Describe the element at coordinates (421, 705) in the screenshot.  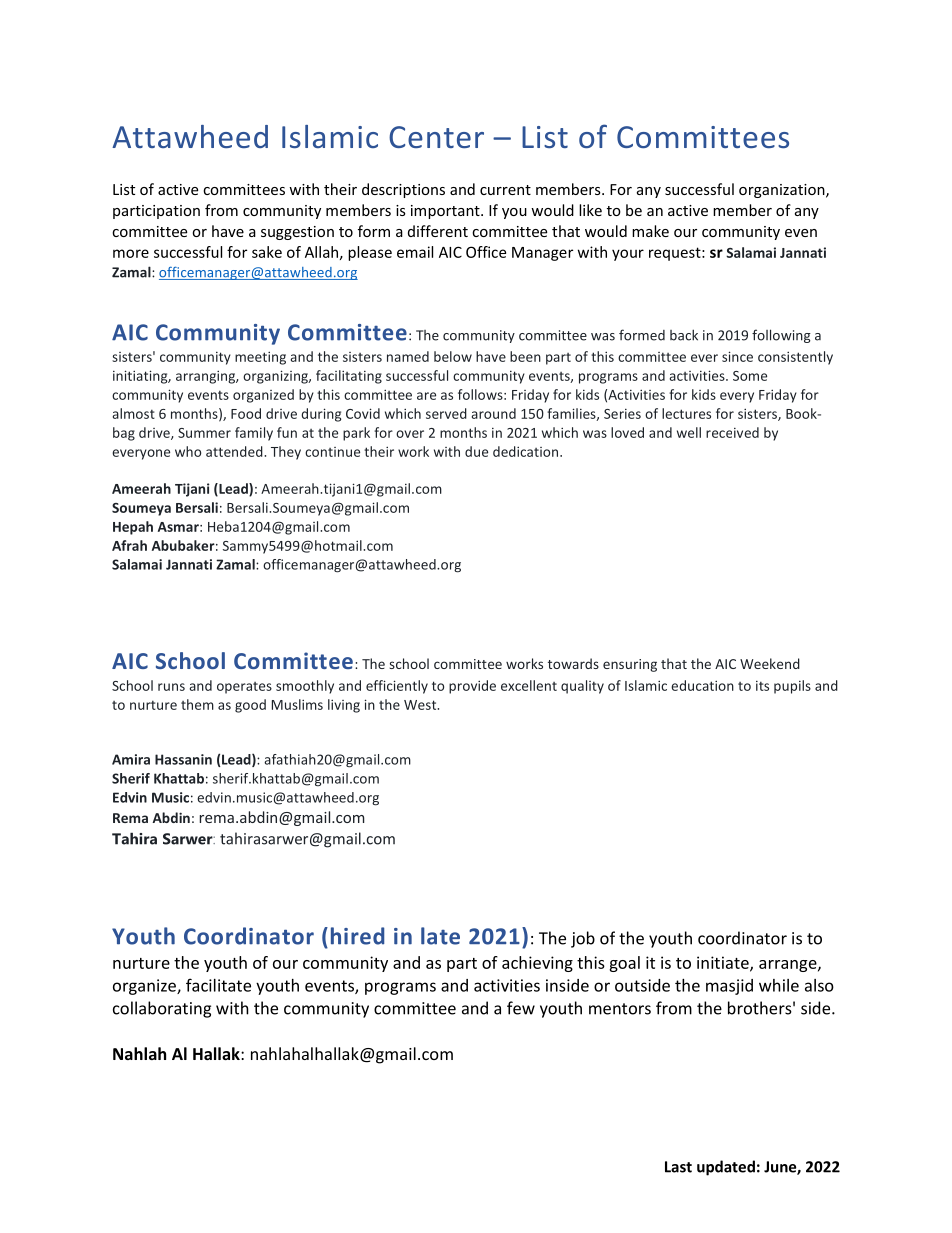
I see `West` at that location.
